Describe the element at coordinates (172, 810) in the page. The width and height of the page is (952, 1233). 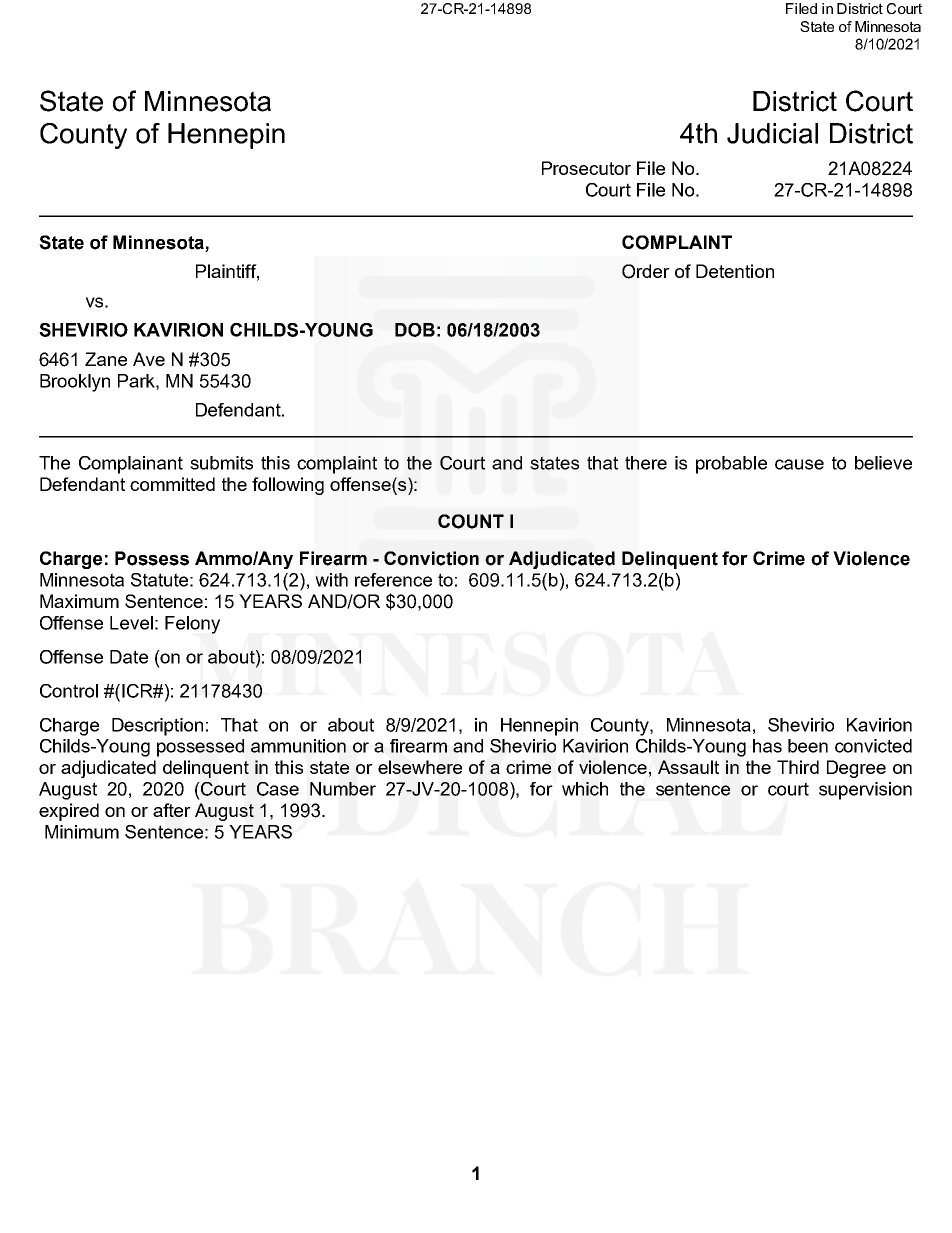
I see `after` at that location.
